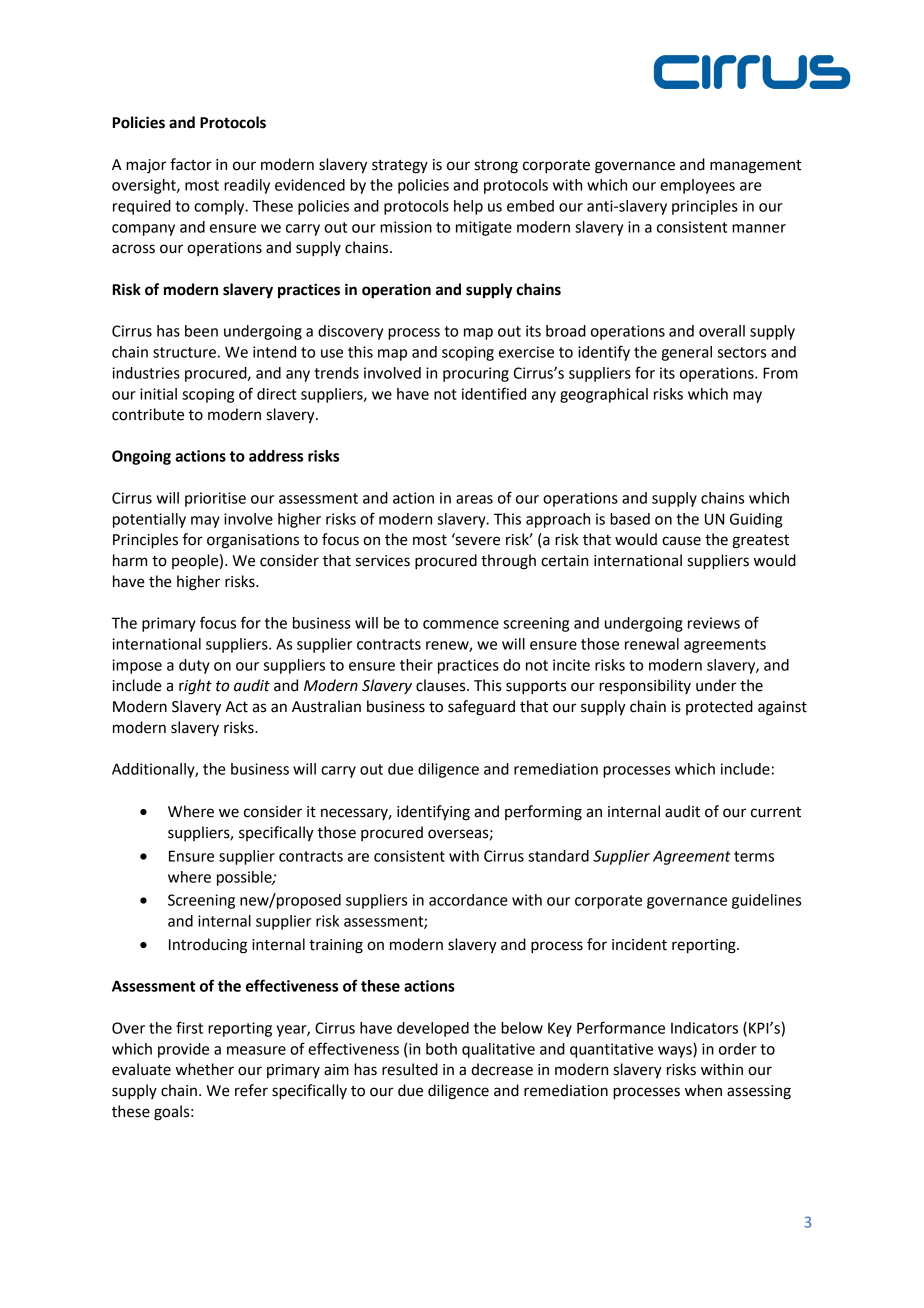 The image size is (924, 1308). I want to click on current, so click(776, 812).
